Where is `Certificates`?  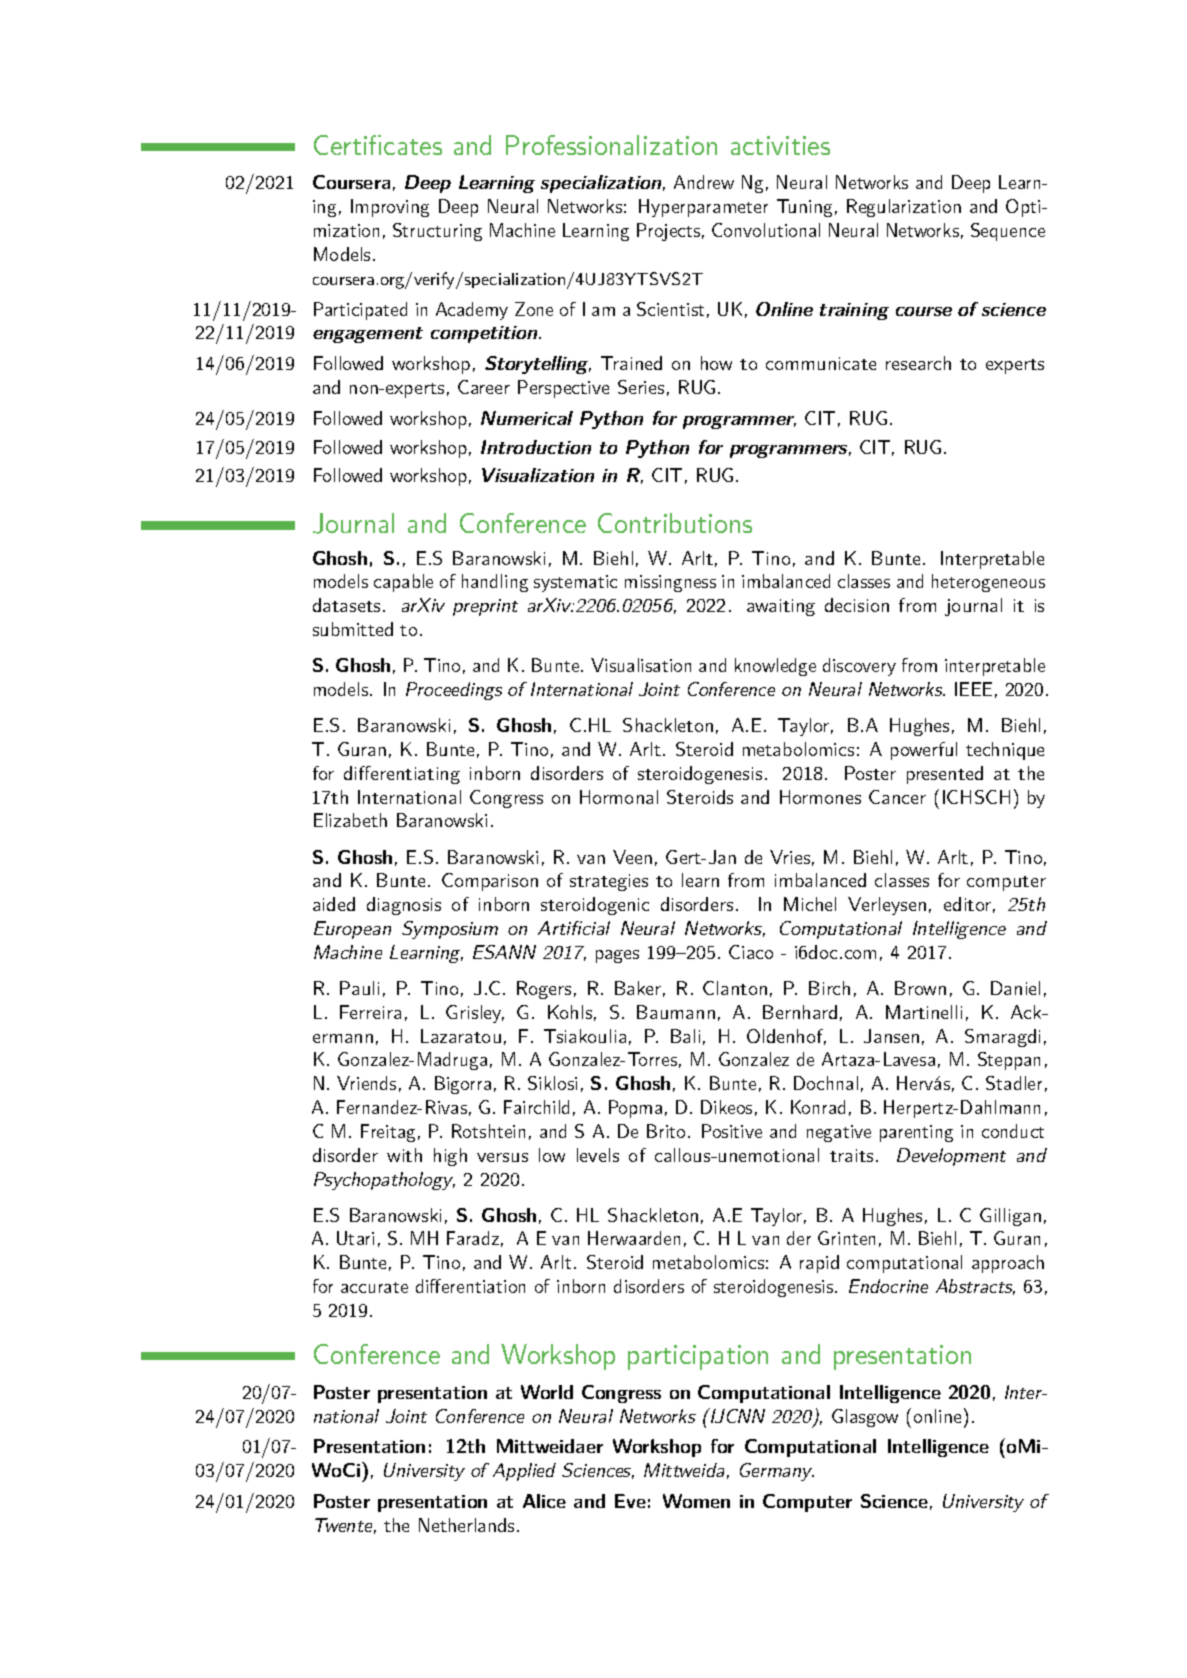 Certificates is located at coordinates (378, 145).
